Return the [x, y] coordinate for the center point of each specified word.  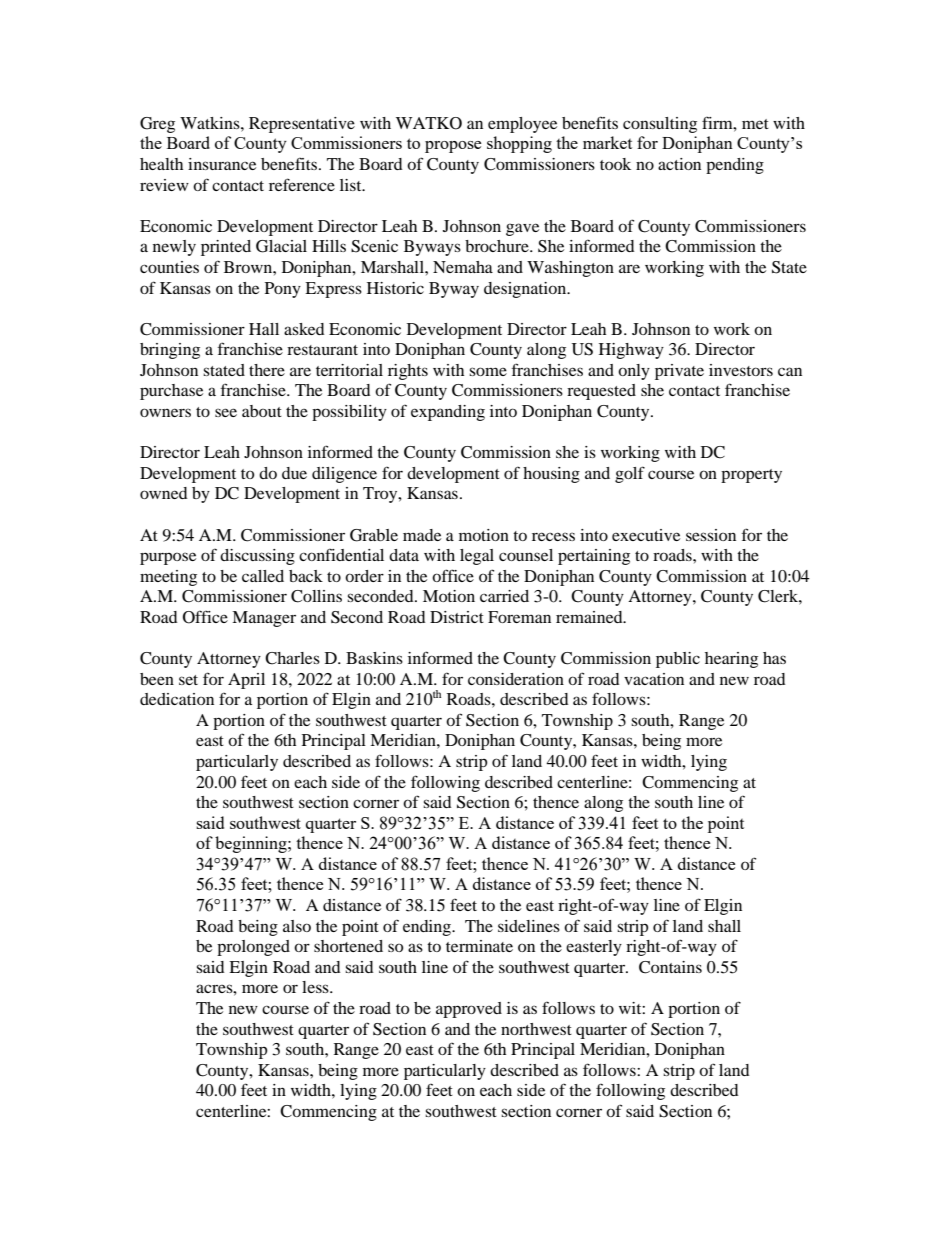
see [226, 412]
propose [453, 147]
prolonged [253, 948]
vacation [654, 679]
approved [469, 1010]
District [457, 617]
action [679, 164]
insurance [222, 164]
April [246, 681]
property [751, 476]
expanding [448, 413]
